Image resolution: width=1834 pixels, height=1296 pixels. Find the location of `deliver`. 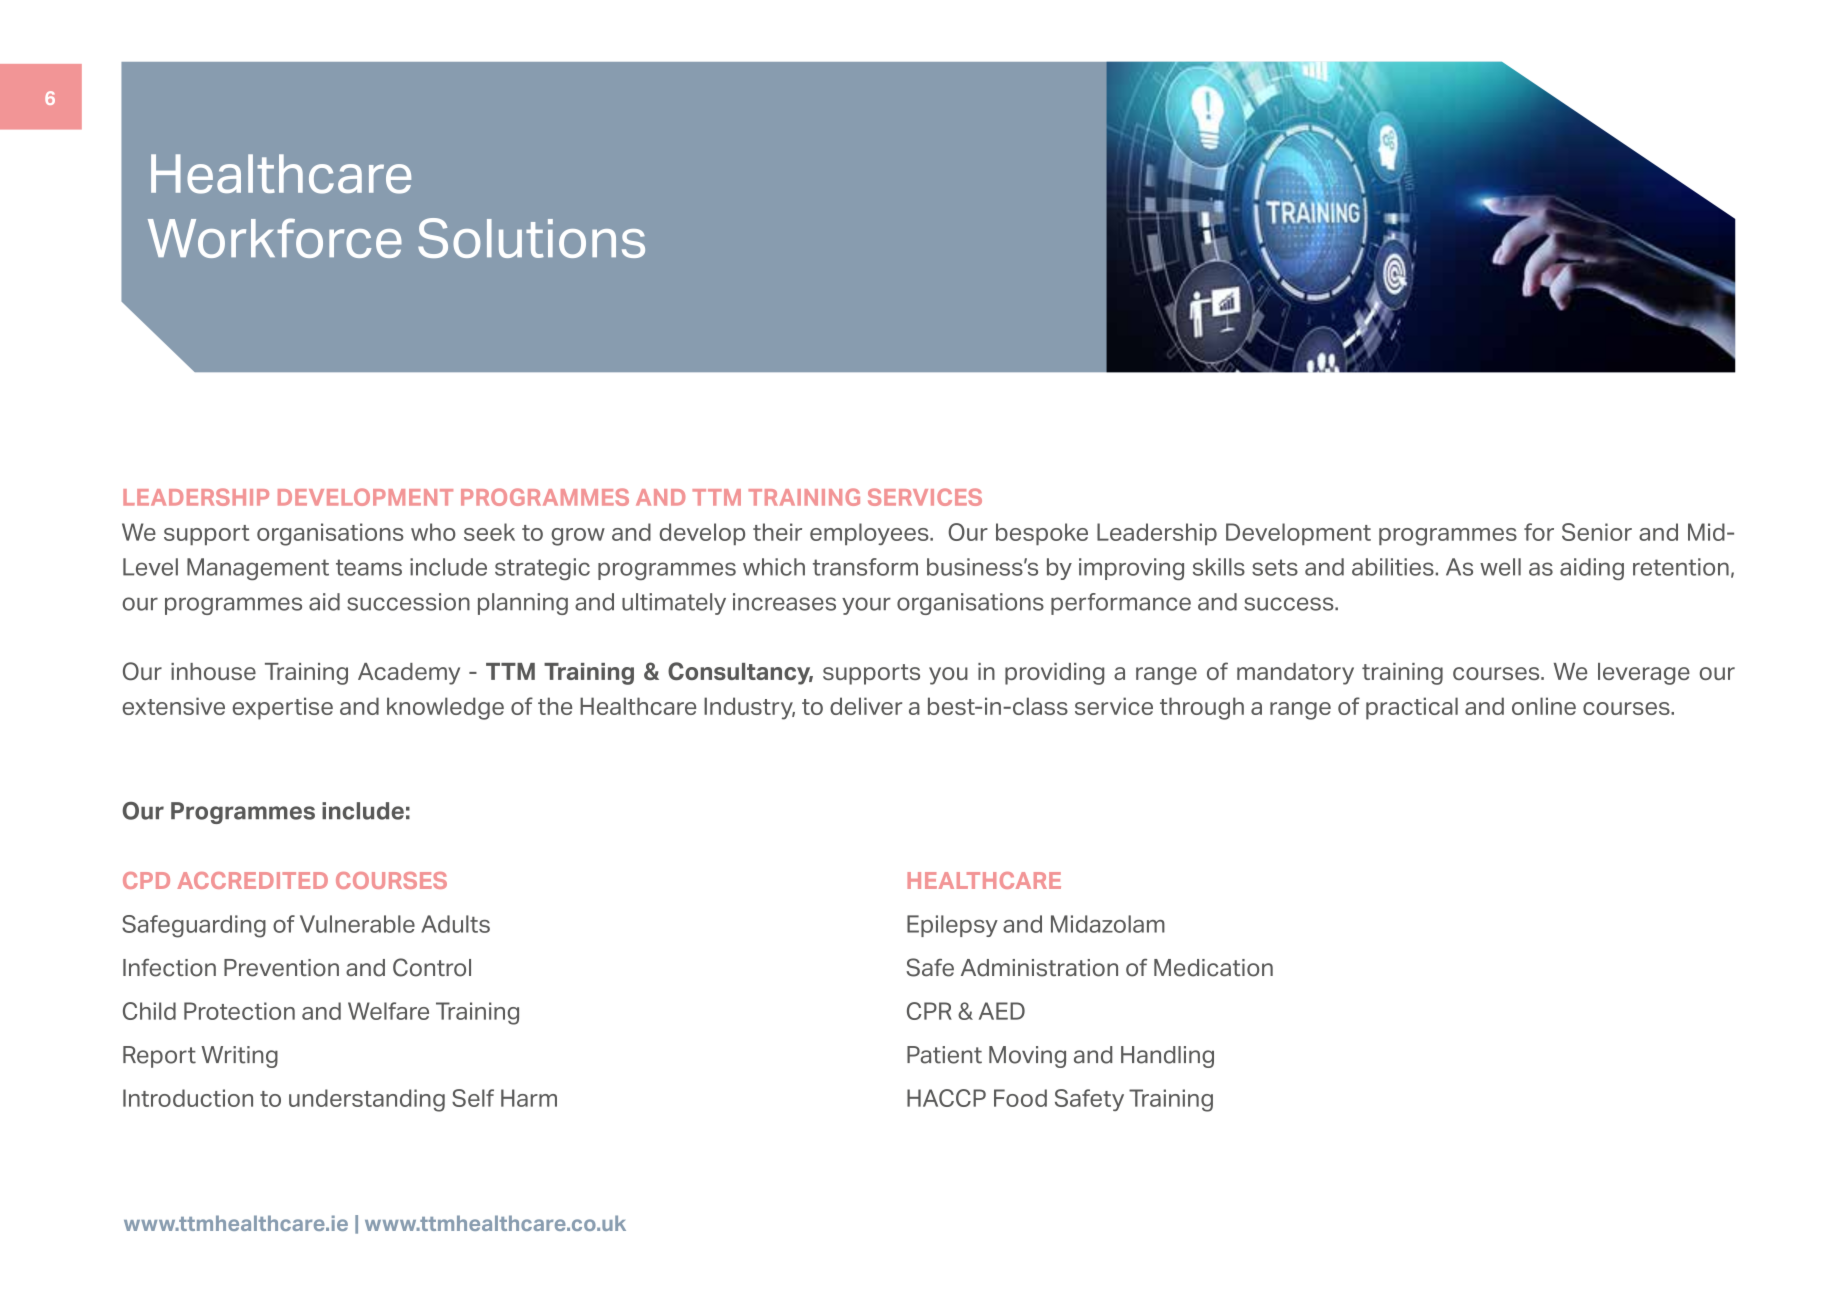

deliver is located at coordinates (866, 706).
